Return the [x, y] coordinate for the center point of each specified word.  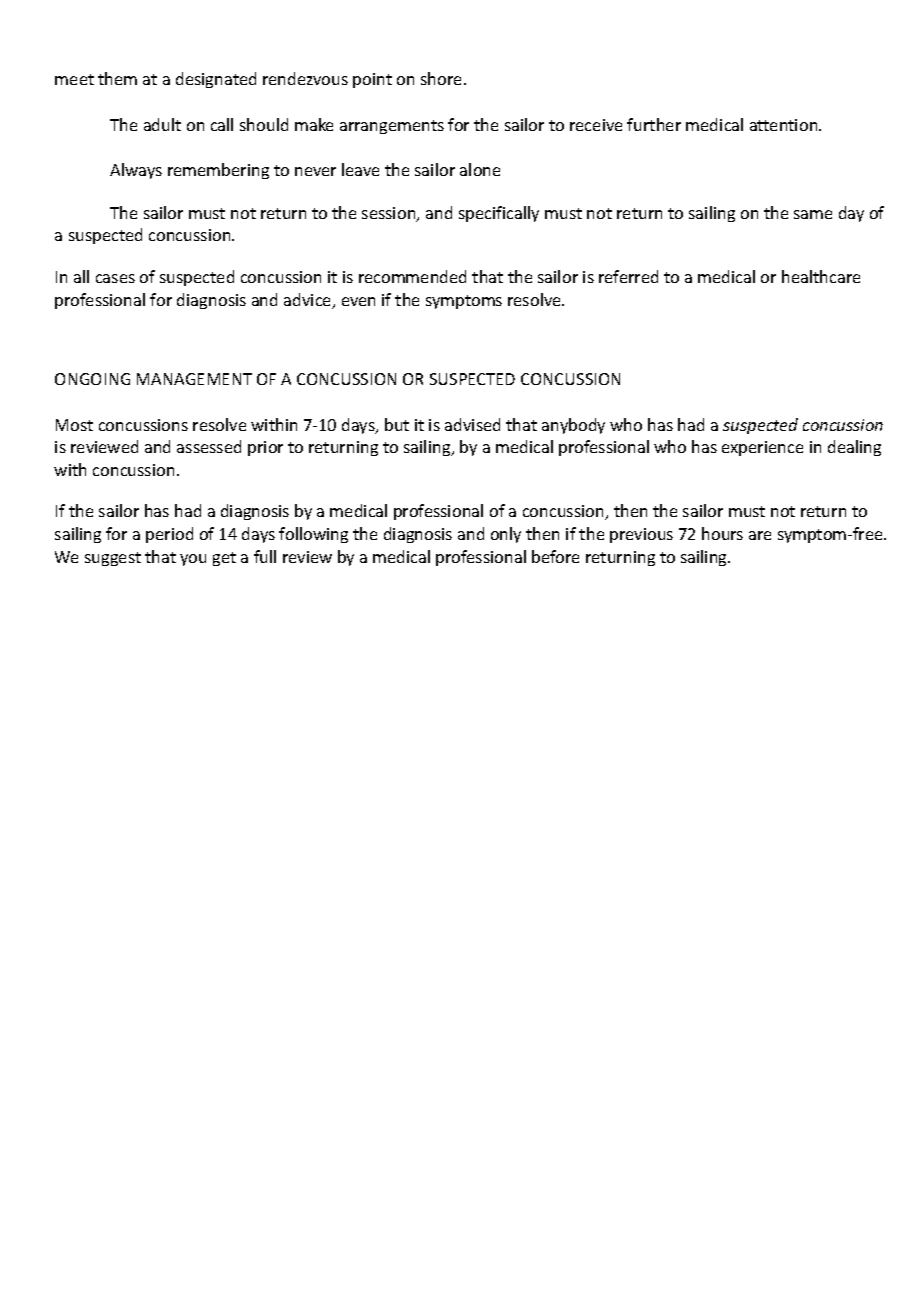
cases [115, 278]
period [169, 535]
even [358, 301]
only [506, 535]
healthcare [821, 276]
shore [443, 78]
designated [216, 80]
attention [785, 125]
